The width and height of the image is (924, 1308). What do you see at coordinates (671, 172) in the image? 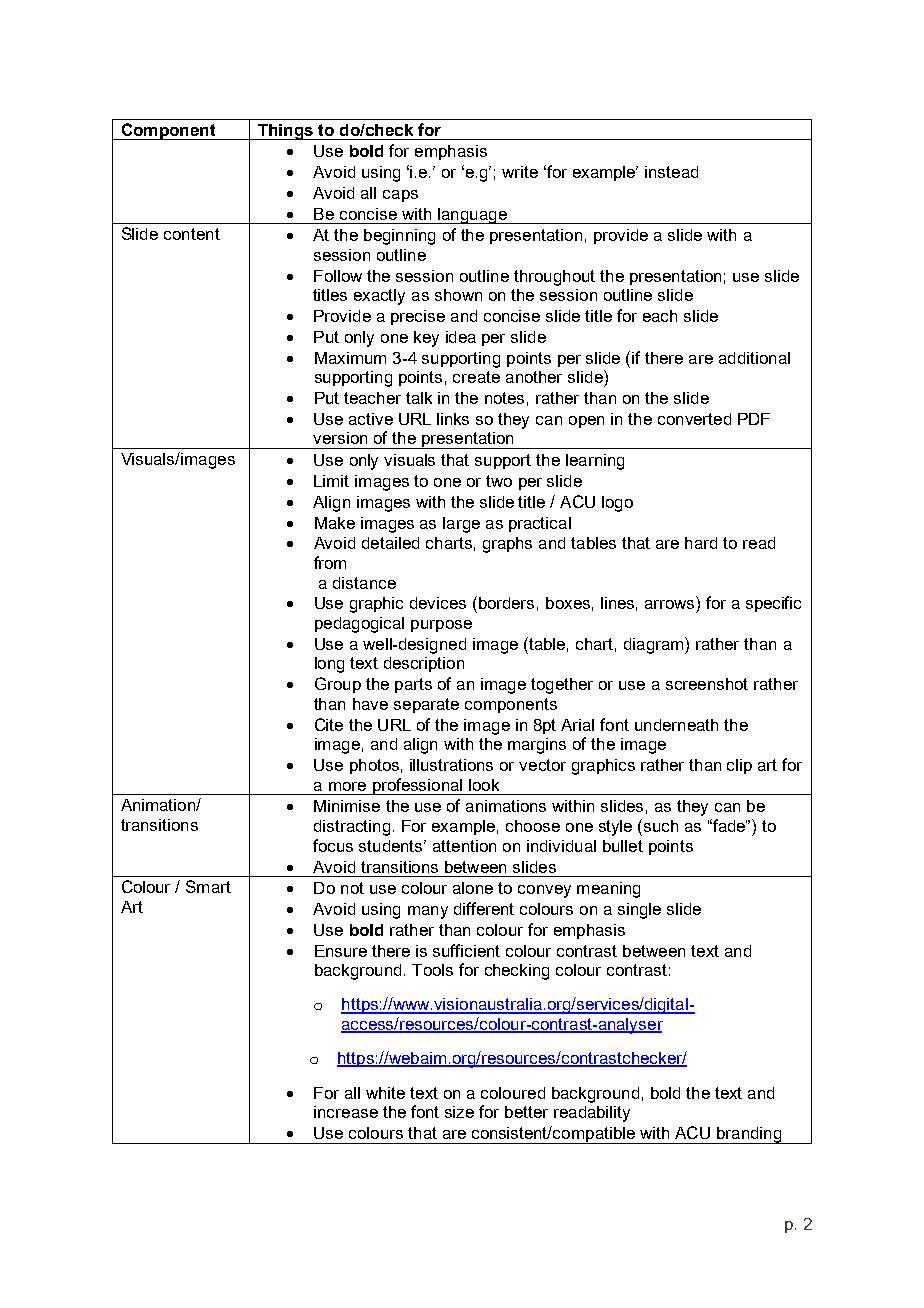
I see `instead` at bounding box center [671, 172].
